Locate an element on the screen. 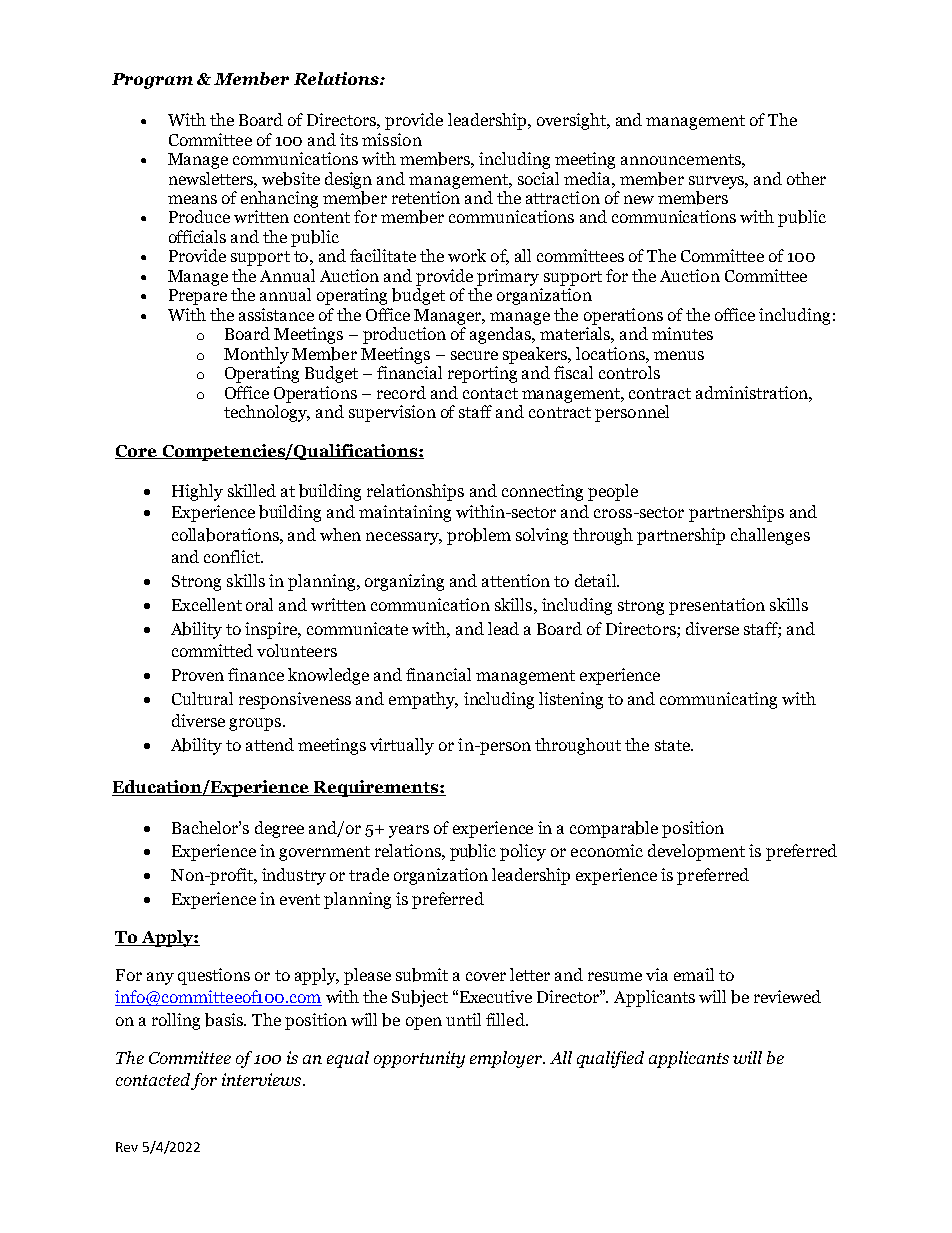  Excellent is located at coordinates (207, 604).
